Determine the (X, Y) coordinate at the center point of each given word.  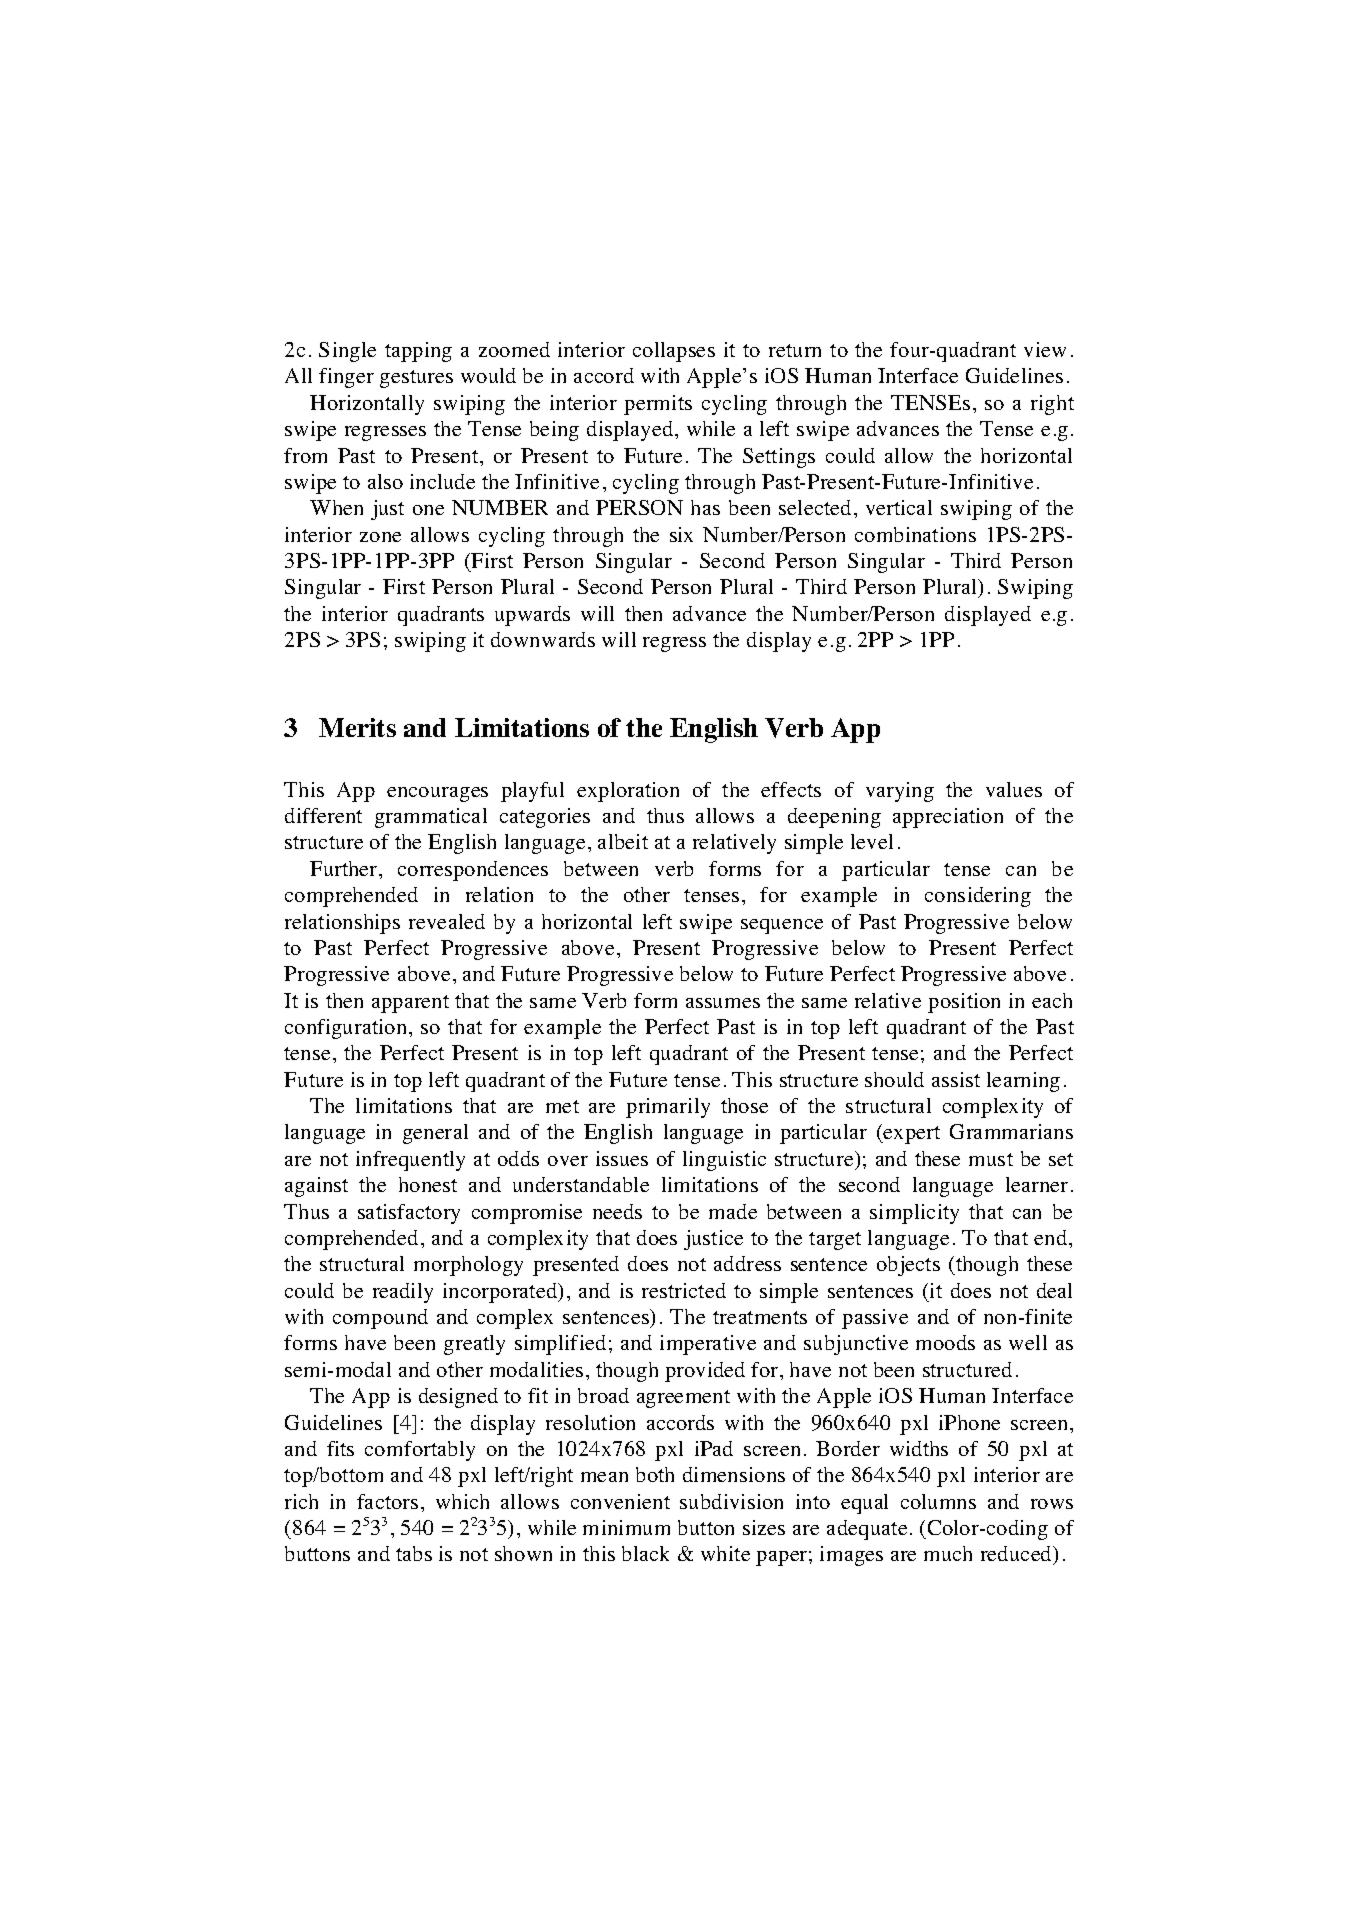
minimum (626, 1527)
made (733, 1211)
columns (938, 1501)
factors (387, 1501)
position (964, 1003)
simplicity (914, 1214)
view (1045, 349)
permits (658, 405)
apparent (410, 1004)
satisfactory (409, 1214)
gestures (416, 379)
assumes (723, 1003)
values (1014, 789)
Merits (357, 727)
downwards (543, 639)
